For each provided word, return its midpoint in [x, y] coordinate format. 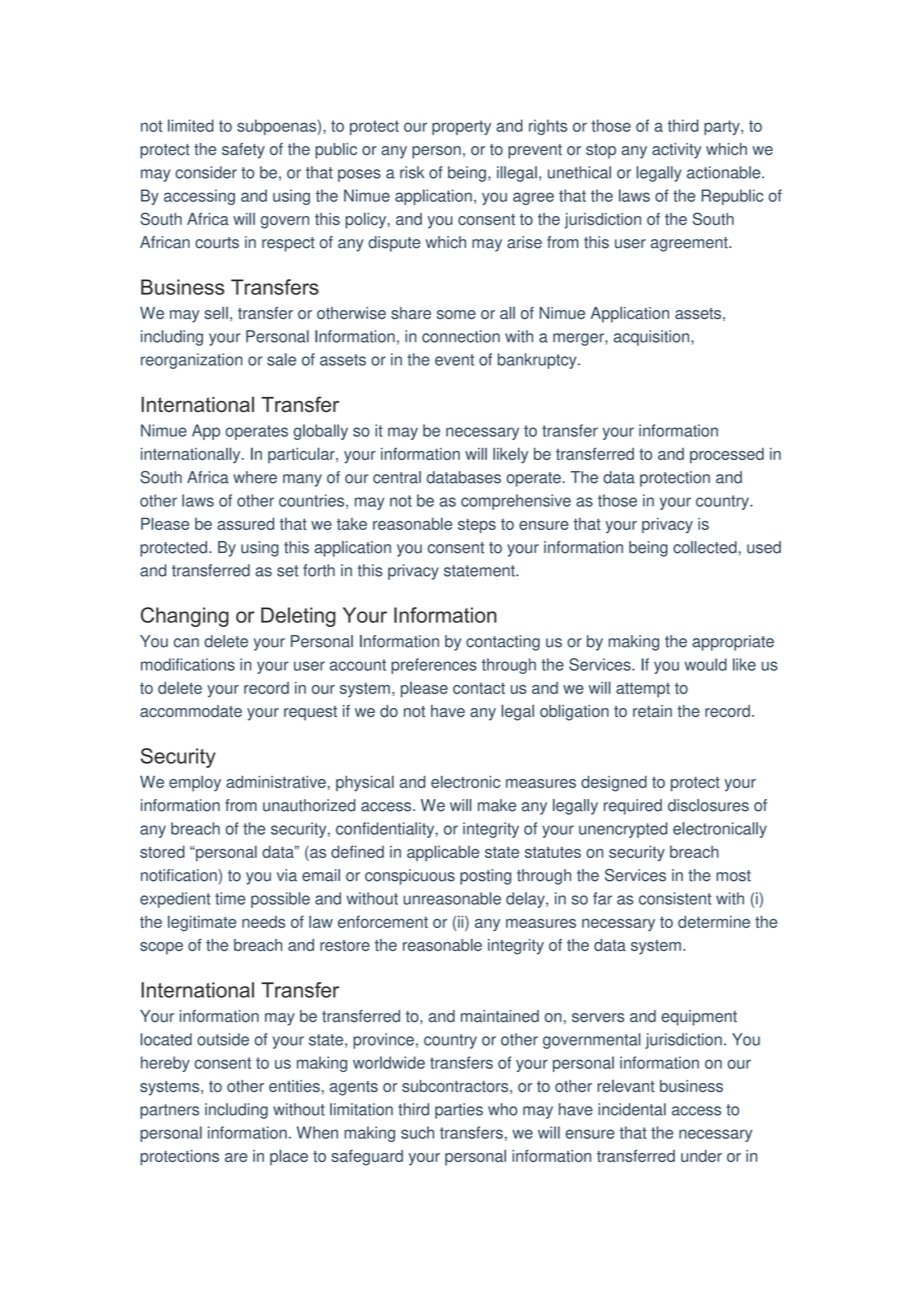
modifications [188, 664]
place [289, 1157]
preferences [434, 666]
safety [243, 151]
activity [676, 151]
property [461, 127]
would [706, 664]
